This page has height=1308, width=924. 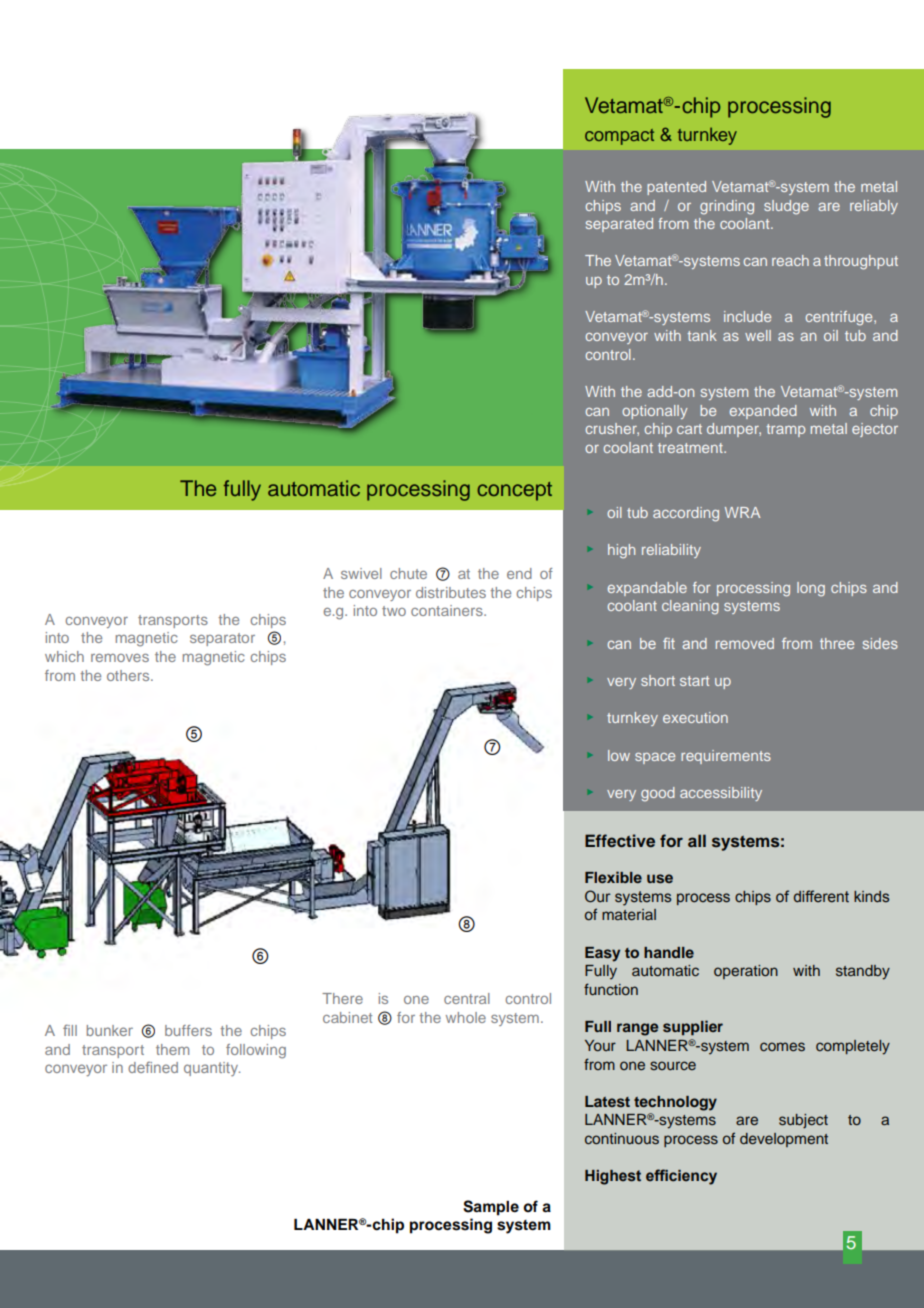 What do you see at coordinates (786, 207) in the page?
I see `sludge` at bounding box center [786, 207].
